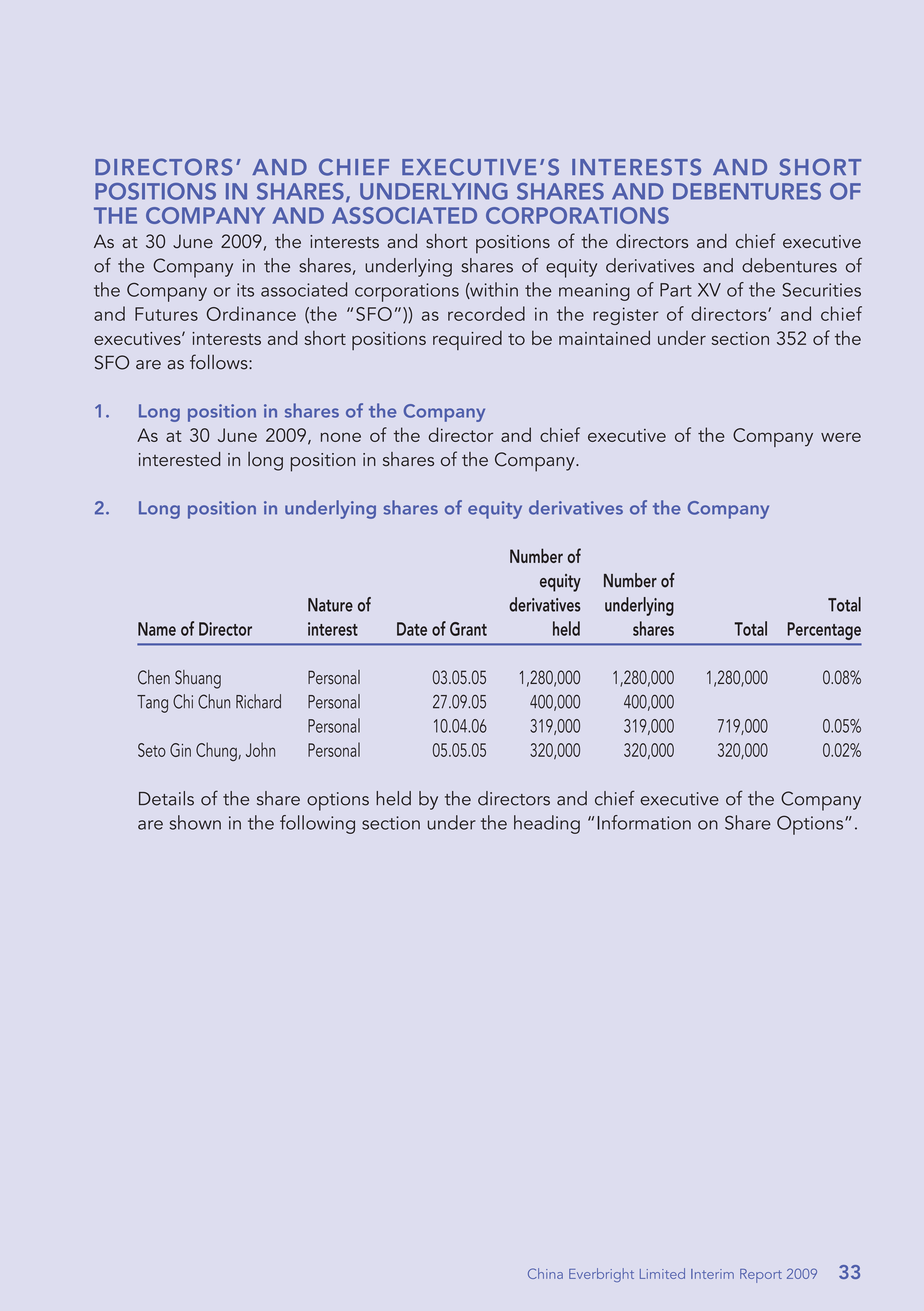  I want to click on Ordinance, so click(251, 313).
